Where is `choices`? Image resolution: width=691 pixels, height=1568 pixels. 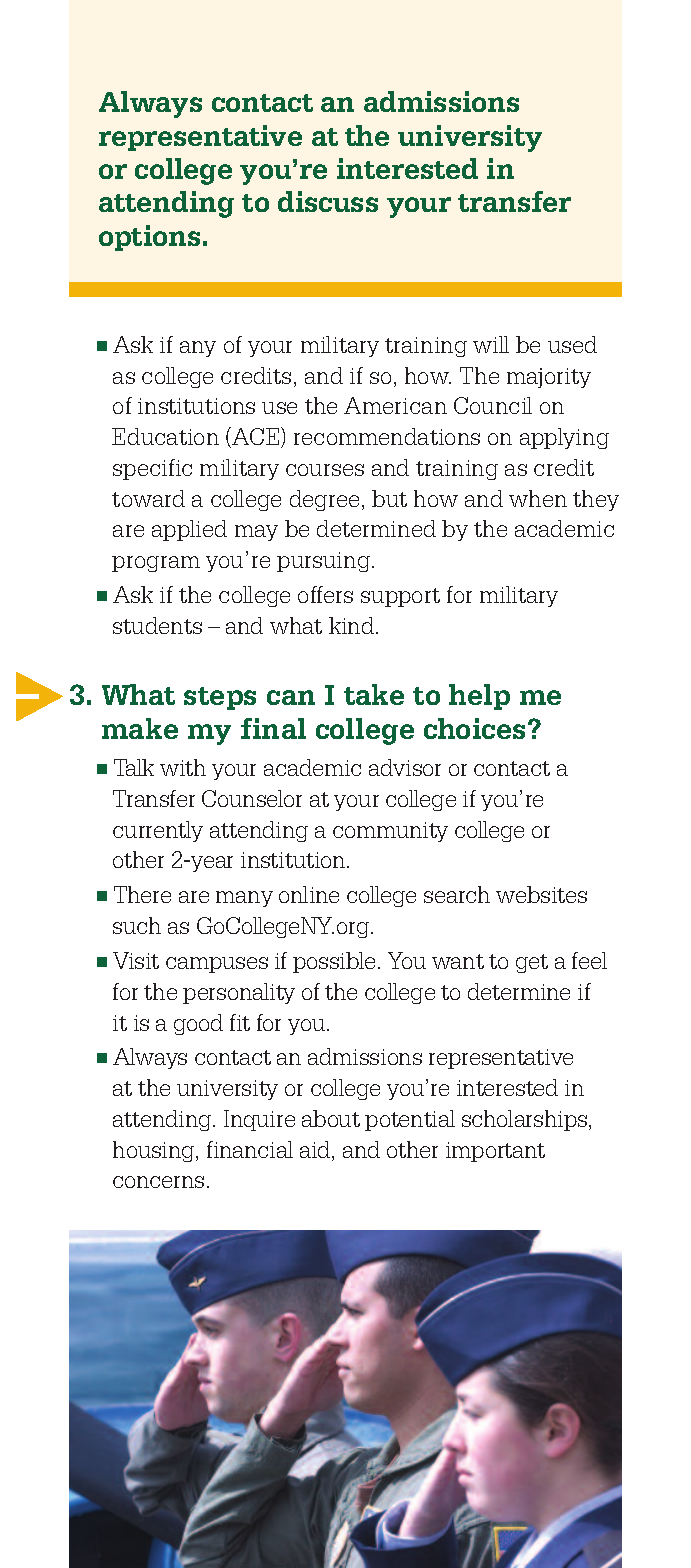
choices is located at coordinates (474, 728).
